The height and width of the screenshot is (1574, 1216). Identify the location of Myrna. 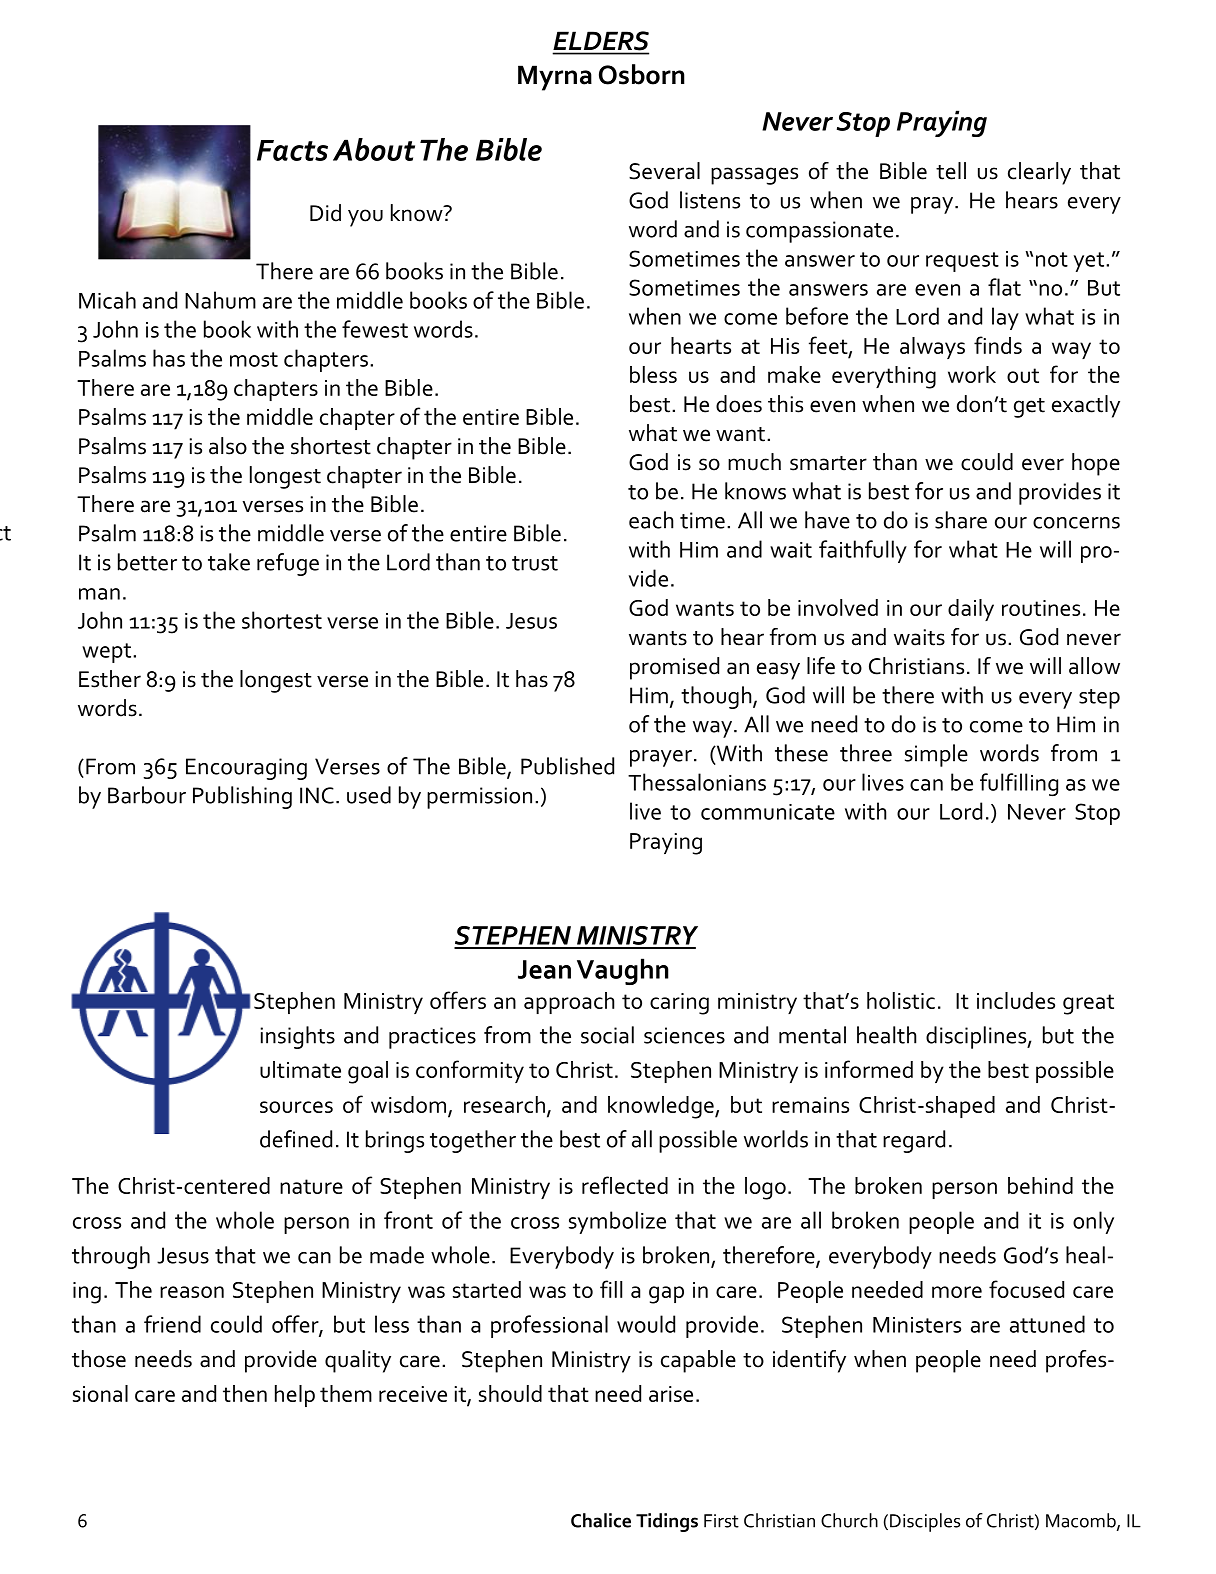
(555, 78).
